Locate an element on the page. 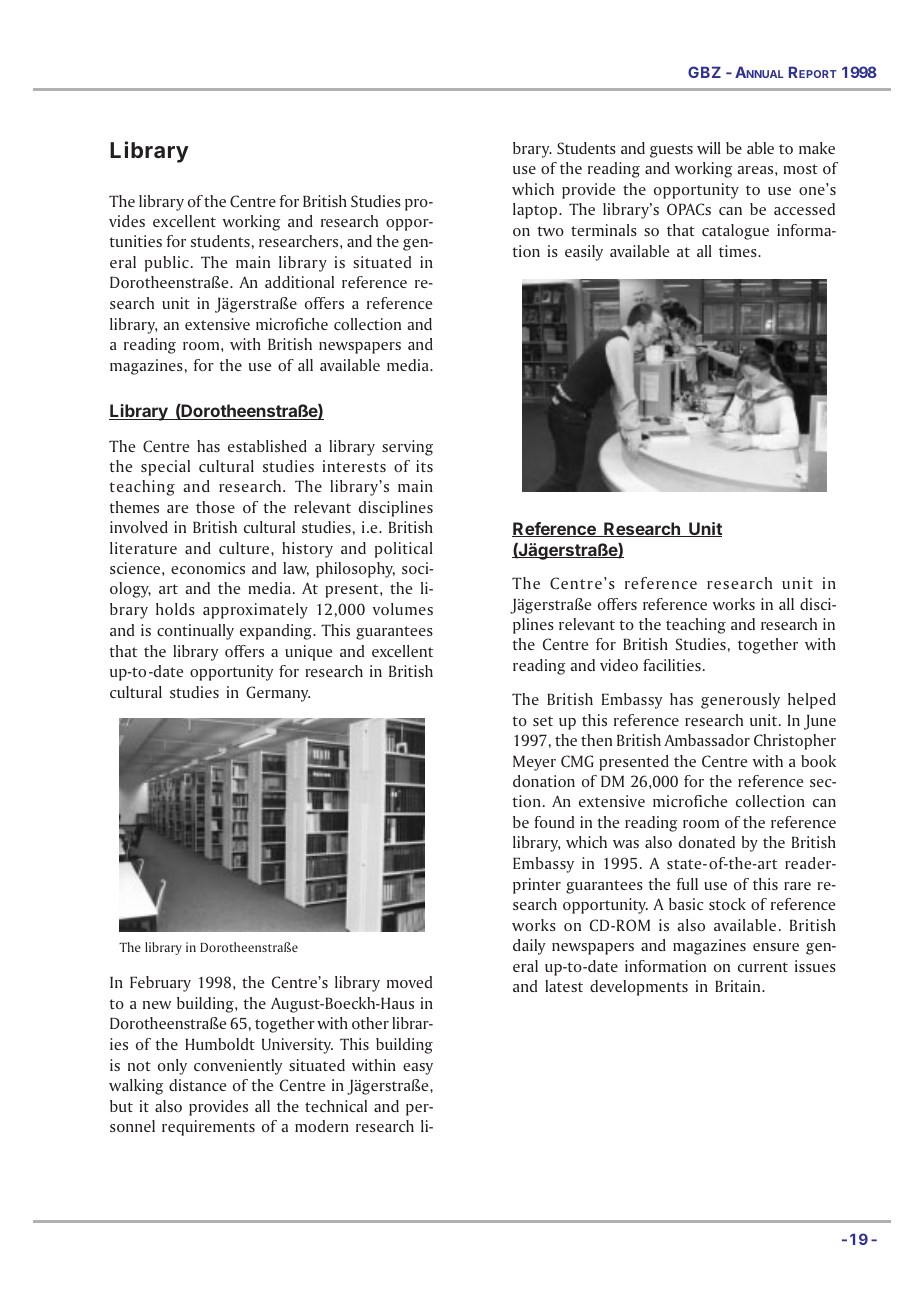 This page has height=1308, width=924. facilities is located at coordinates (672, 665).
